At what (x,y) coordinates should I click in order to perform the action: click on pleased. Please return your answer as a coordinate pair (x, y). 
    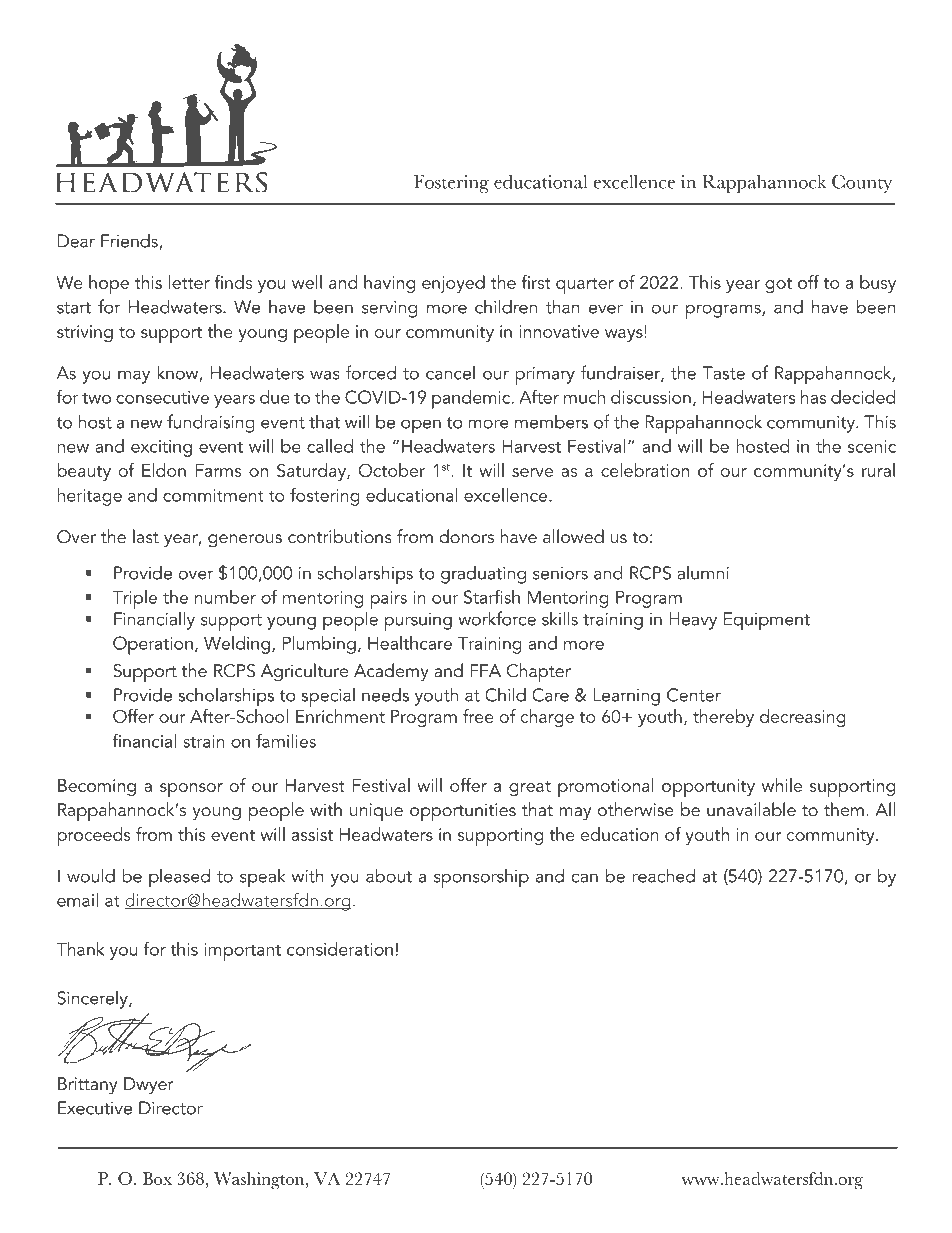
    Looking at the image, I should click on (179, 878).
